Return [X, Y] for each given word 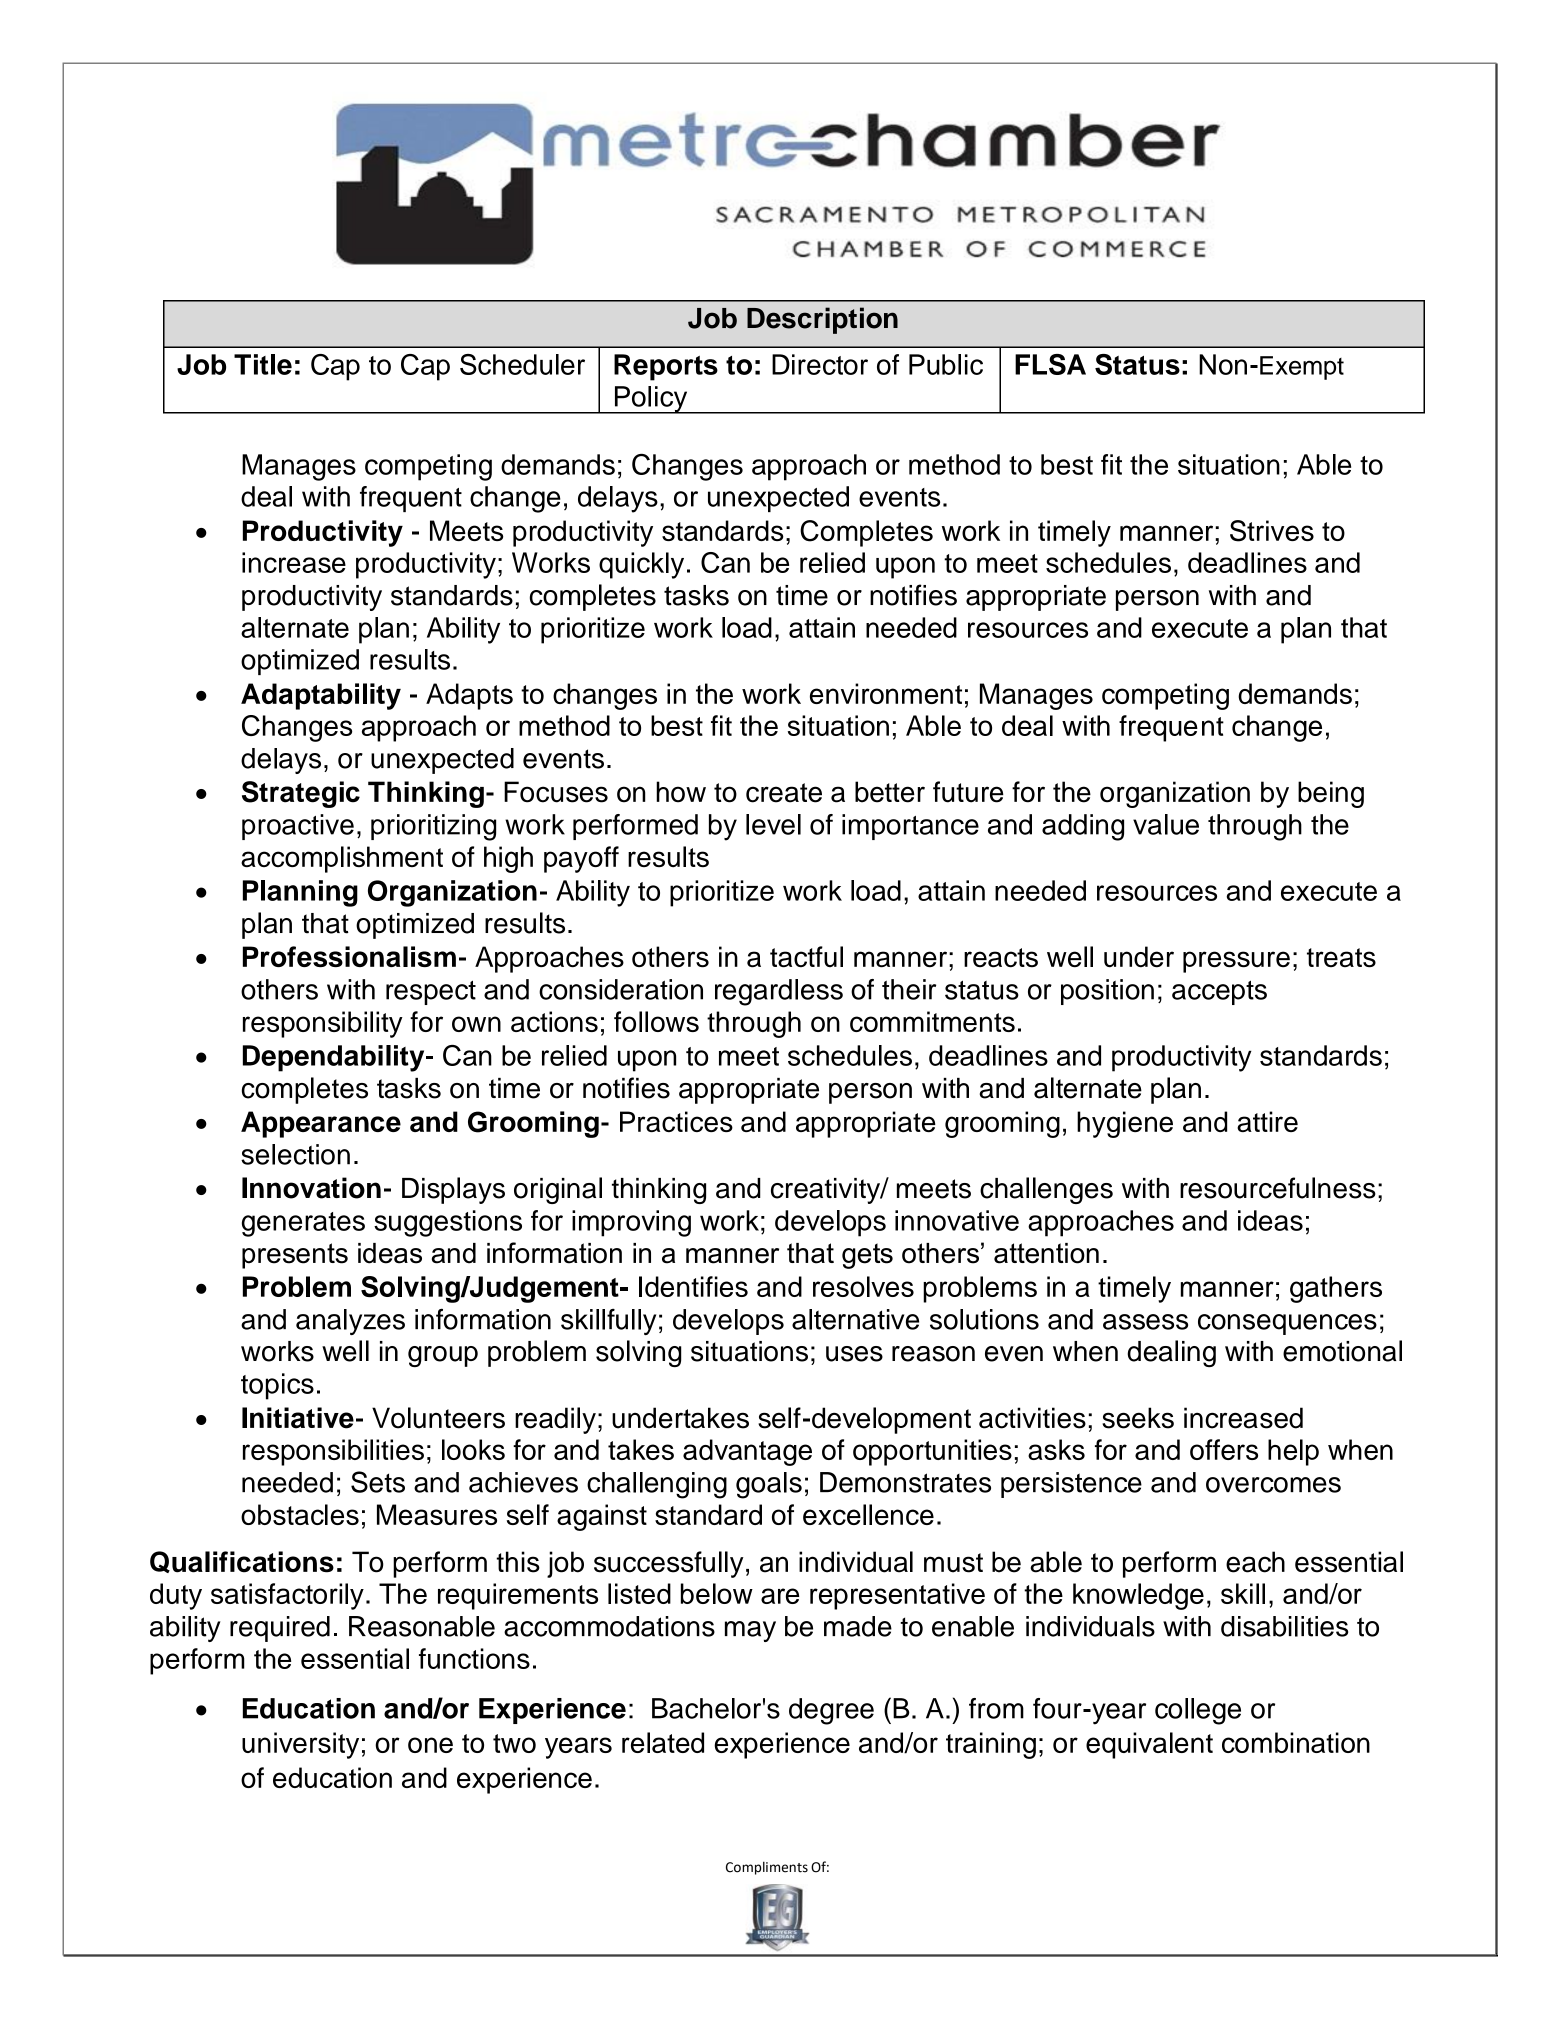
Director [820, 364]
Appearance [321, 1124]
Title [263, 364]
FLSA [1050, 364]
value [1166, 824]
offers [1224, 1449]
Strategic [301, 794]
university [300, 1745]
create [784, 793]
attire [1267, 1121]
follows [656, 1021]
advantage [747, 1452]
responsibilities [333, 1452]
